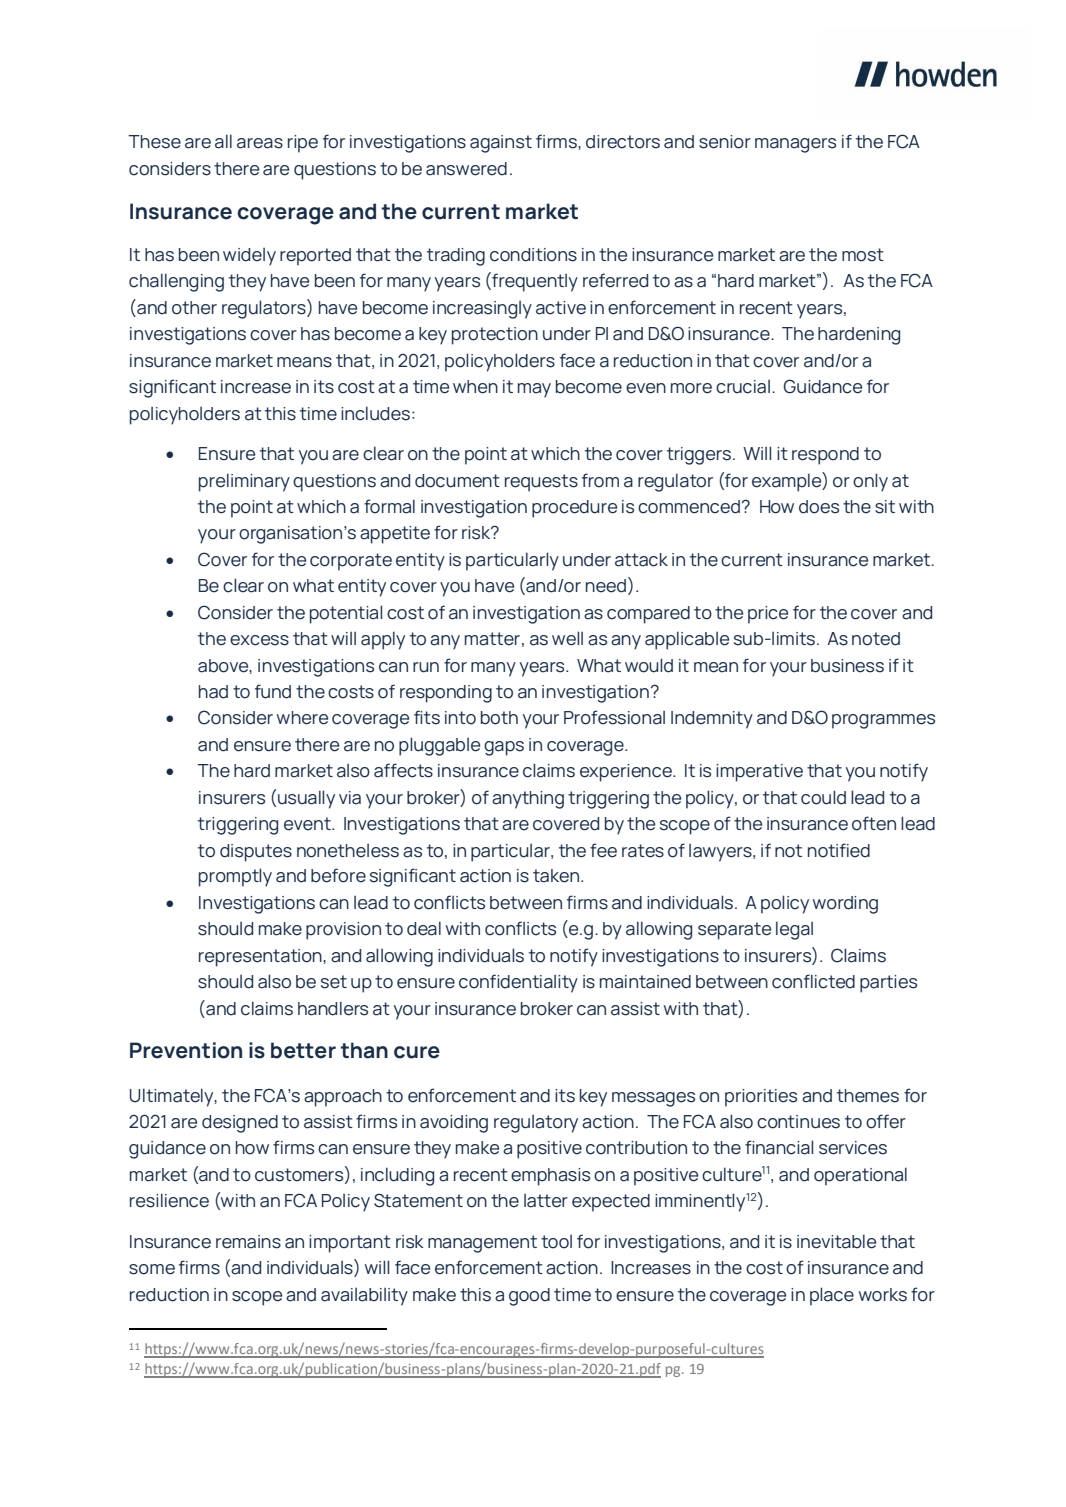  What do you see at coordinates (499, 718) in the screenshot?
I see `both` at bounding box center [499, 718].
